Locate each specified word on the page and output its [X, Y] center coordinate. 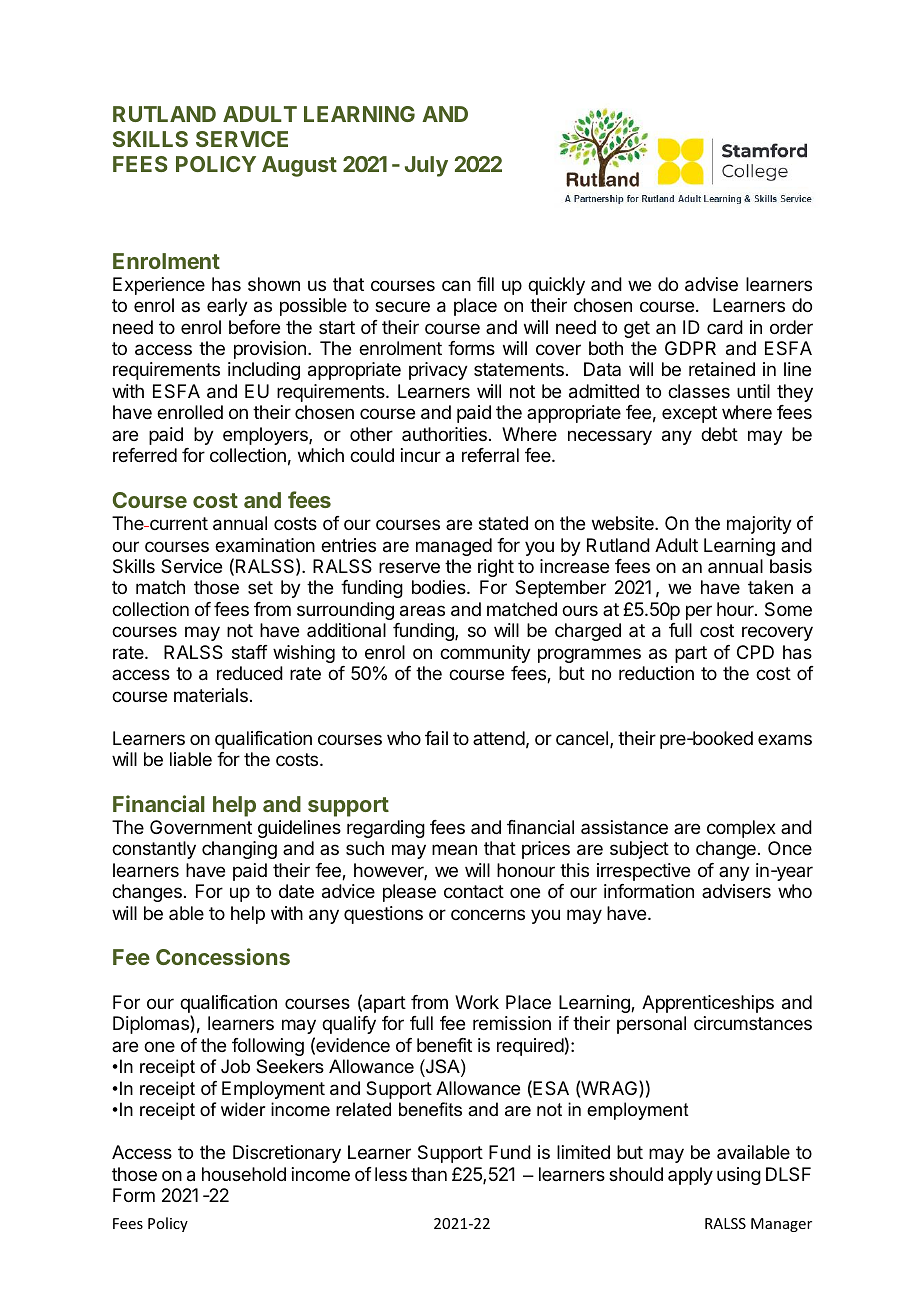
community [485, 654]
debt [719, 434]
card [725, 327]
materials [211, 695]
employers [266, 436]
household [244, 1174]
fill [485, 284]
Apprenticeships [708, 1004]
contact [474, 892]
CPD [755, 652]
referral [490, 455]
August [299, 166]
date [296, 891]
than [429, 1174]
